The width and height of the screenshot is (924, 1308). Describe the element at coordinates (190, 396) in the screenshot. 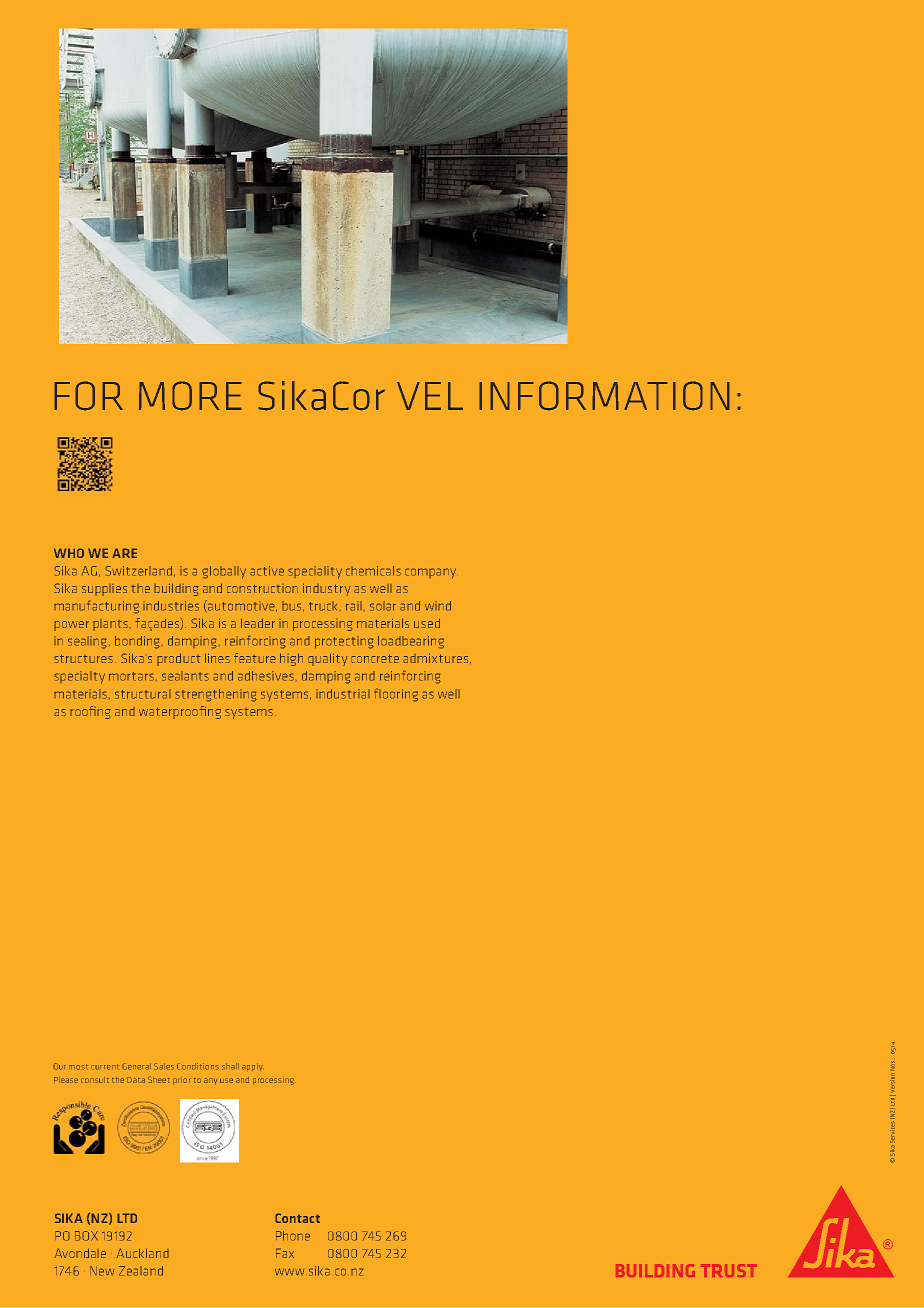

I see `MORE` at that location.
